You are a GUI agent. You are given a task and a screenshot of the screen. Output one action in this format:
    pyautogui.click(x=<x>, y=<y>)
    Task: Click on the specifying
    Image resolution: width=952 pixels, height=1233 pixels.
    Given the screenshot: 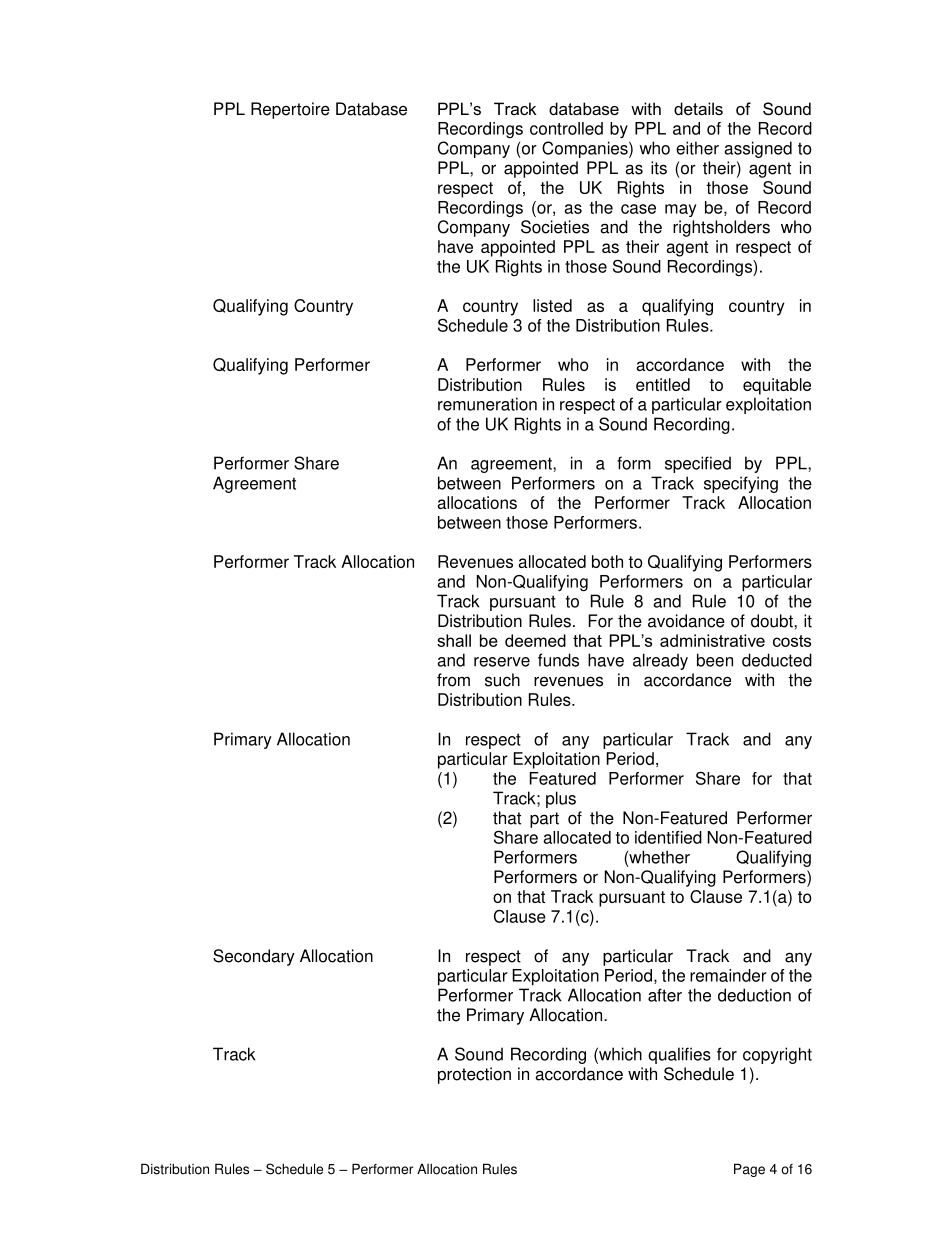 What is the action you would take?
    pyautogui.click(x=741, y=484)
